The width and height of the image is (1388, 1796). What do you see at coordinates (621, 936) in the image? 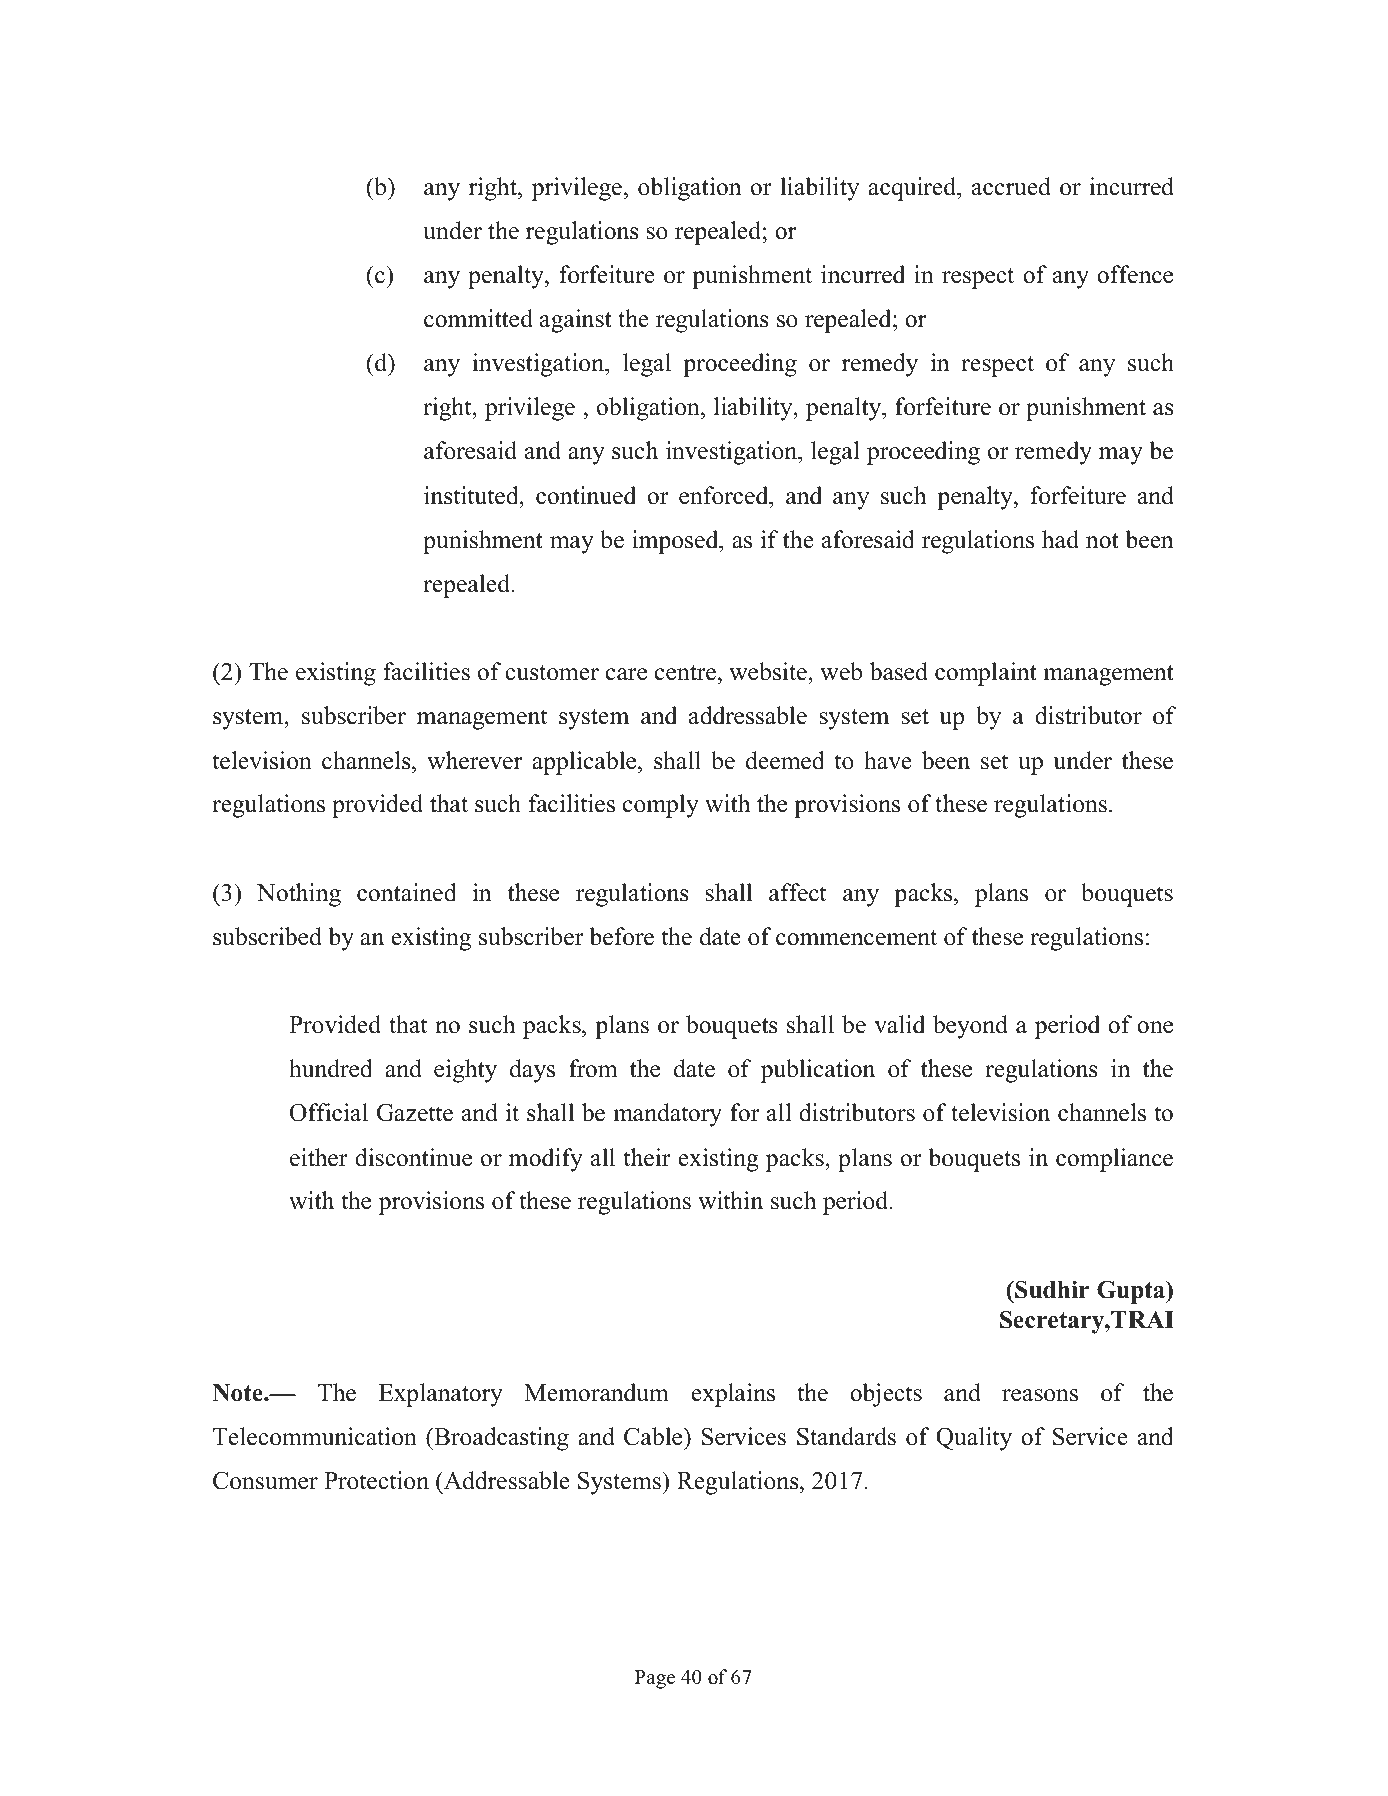
I see `before` at bounding box center [621, 936].
